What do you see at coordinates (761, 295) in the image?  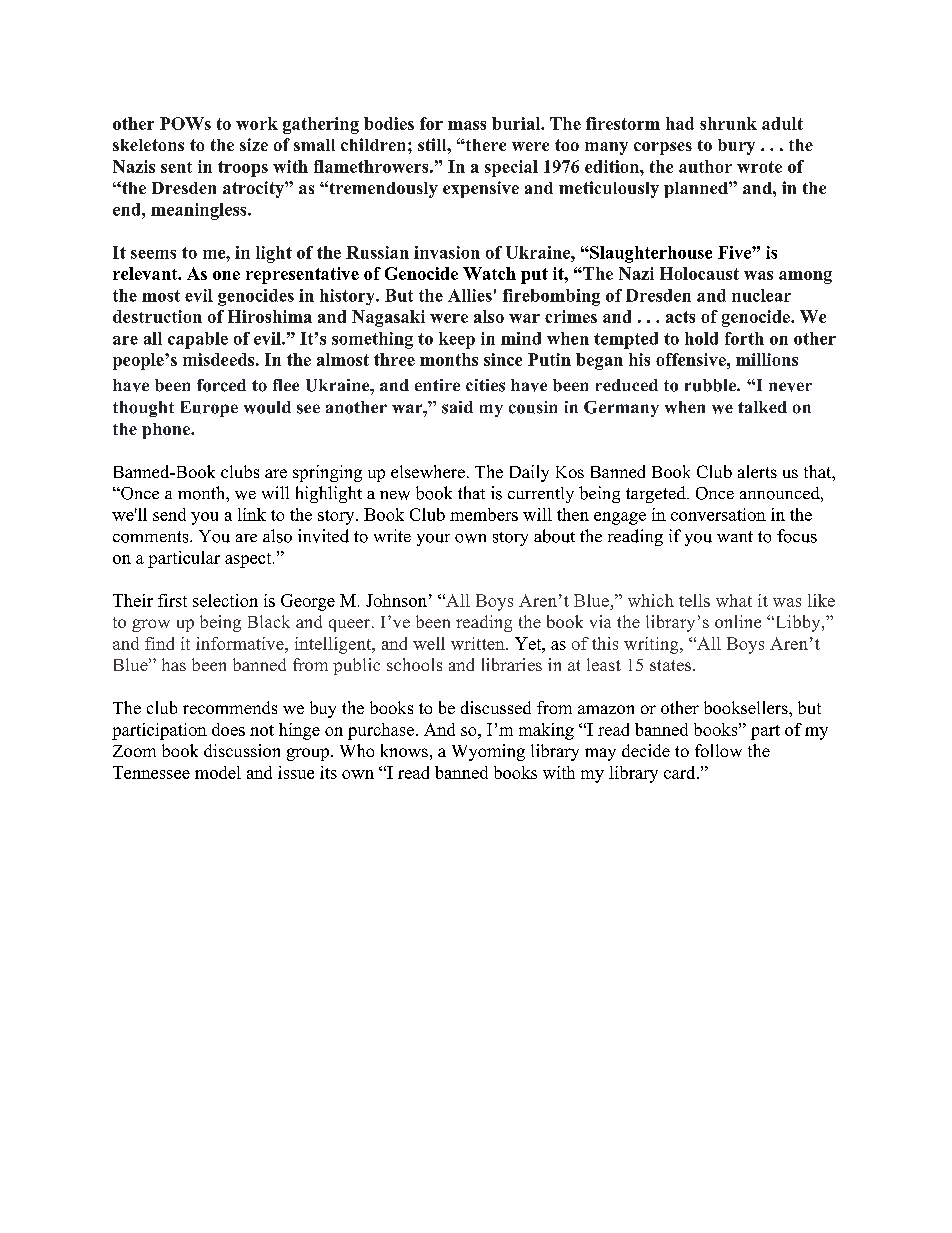 I see `nuclear` at bounding box center [761, 295].
